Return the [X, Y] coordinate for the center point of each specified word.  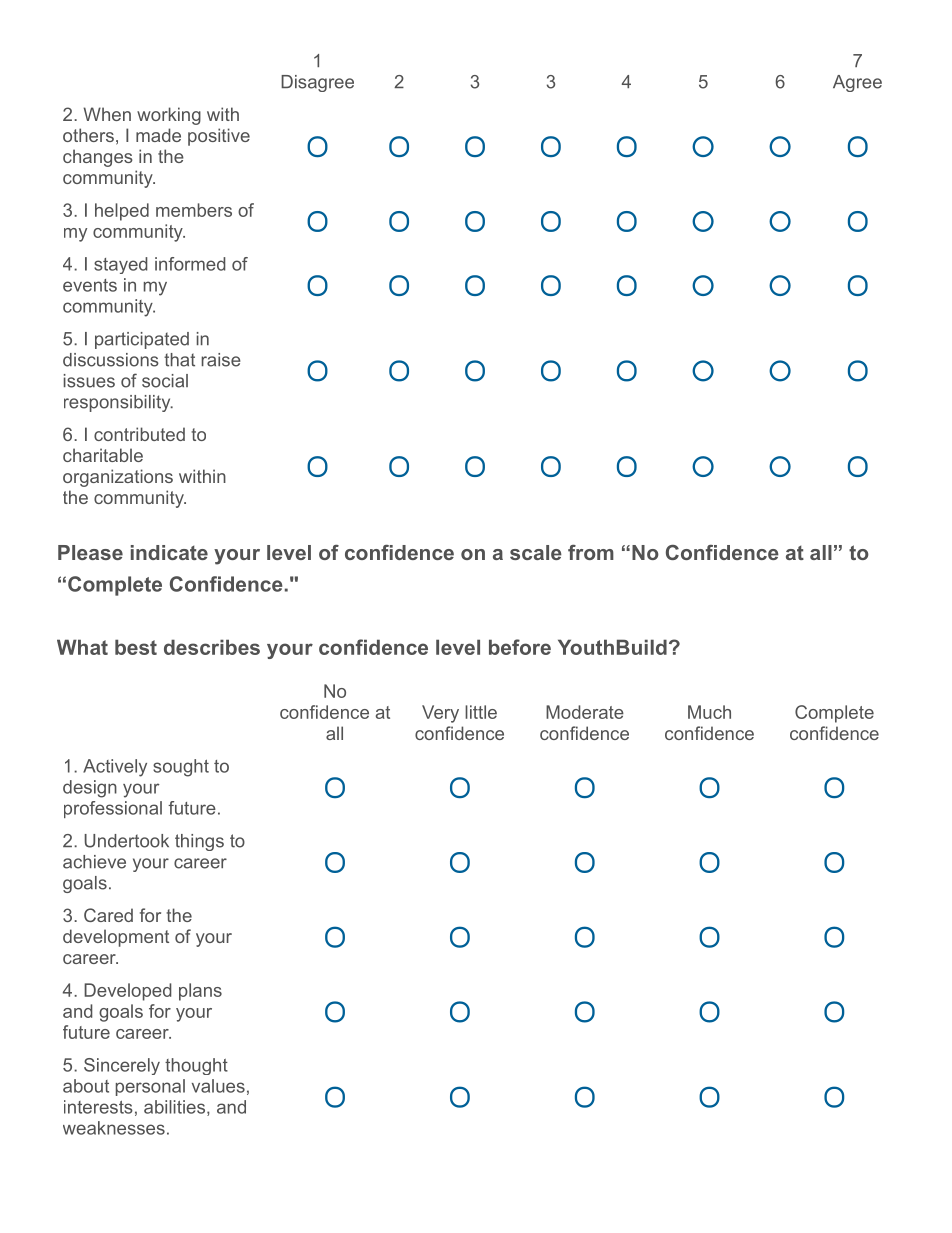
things [199, 842]
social [165, 381]
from [591, 552]
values [218, 1086]
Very [440, 714]
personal [150, 1087]
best [136, 647]
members [194, 210]
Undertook [126, 841]
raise [221, 360]
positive [219, 137]
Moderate [585, 712]
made [158, 135]
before [520, 647]
